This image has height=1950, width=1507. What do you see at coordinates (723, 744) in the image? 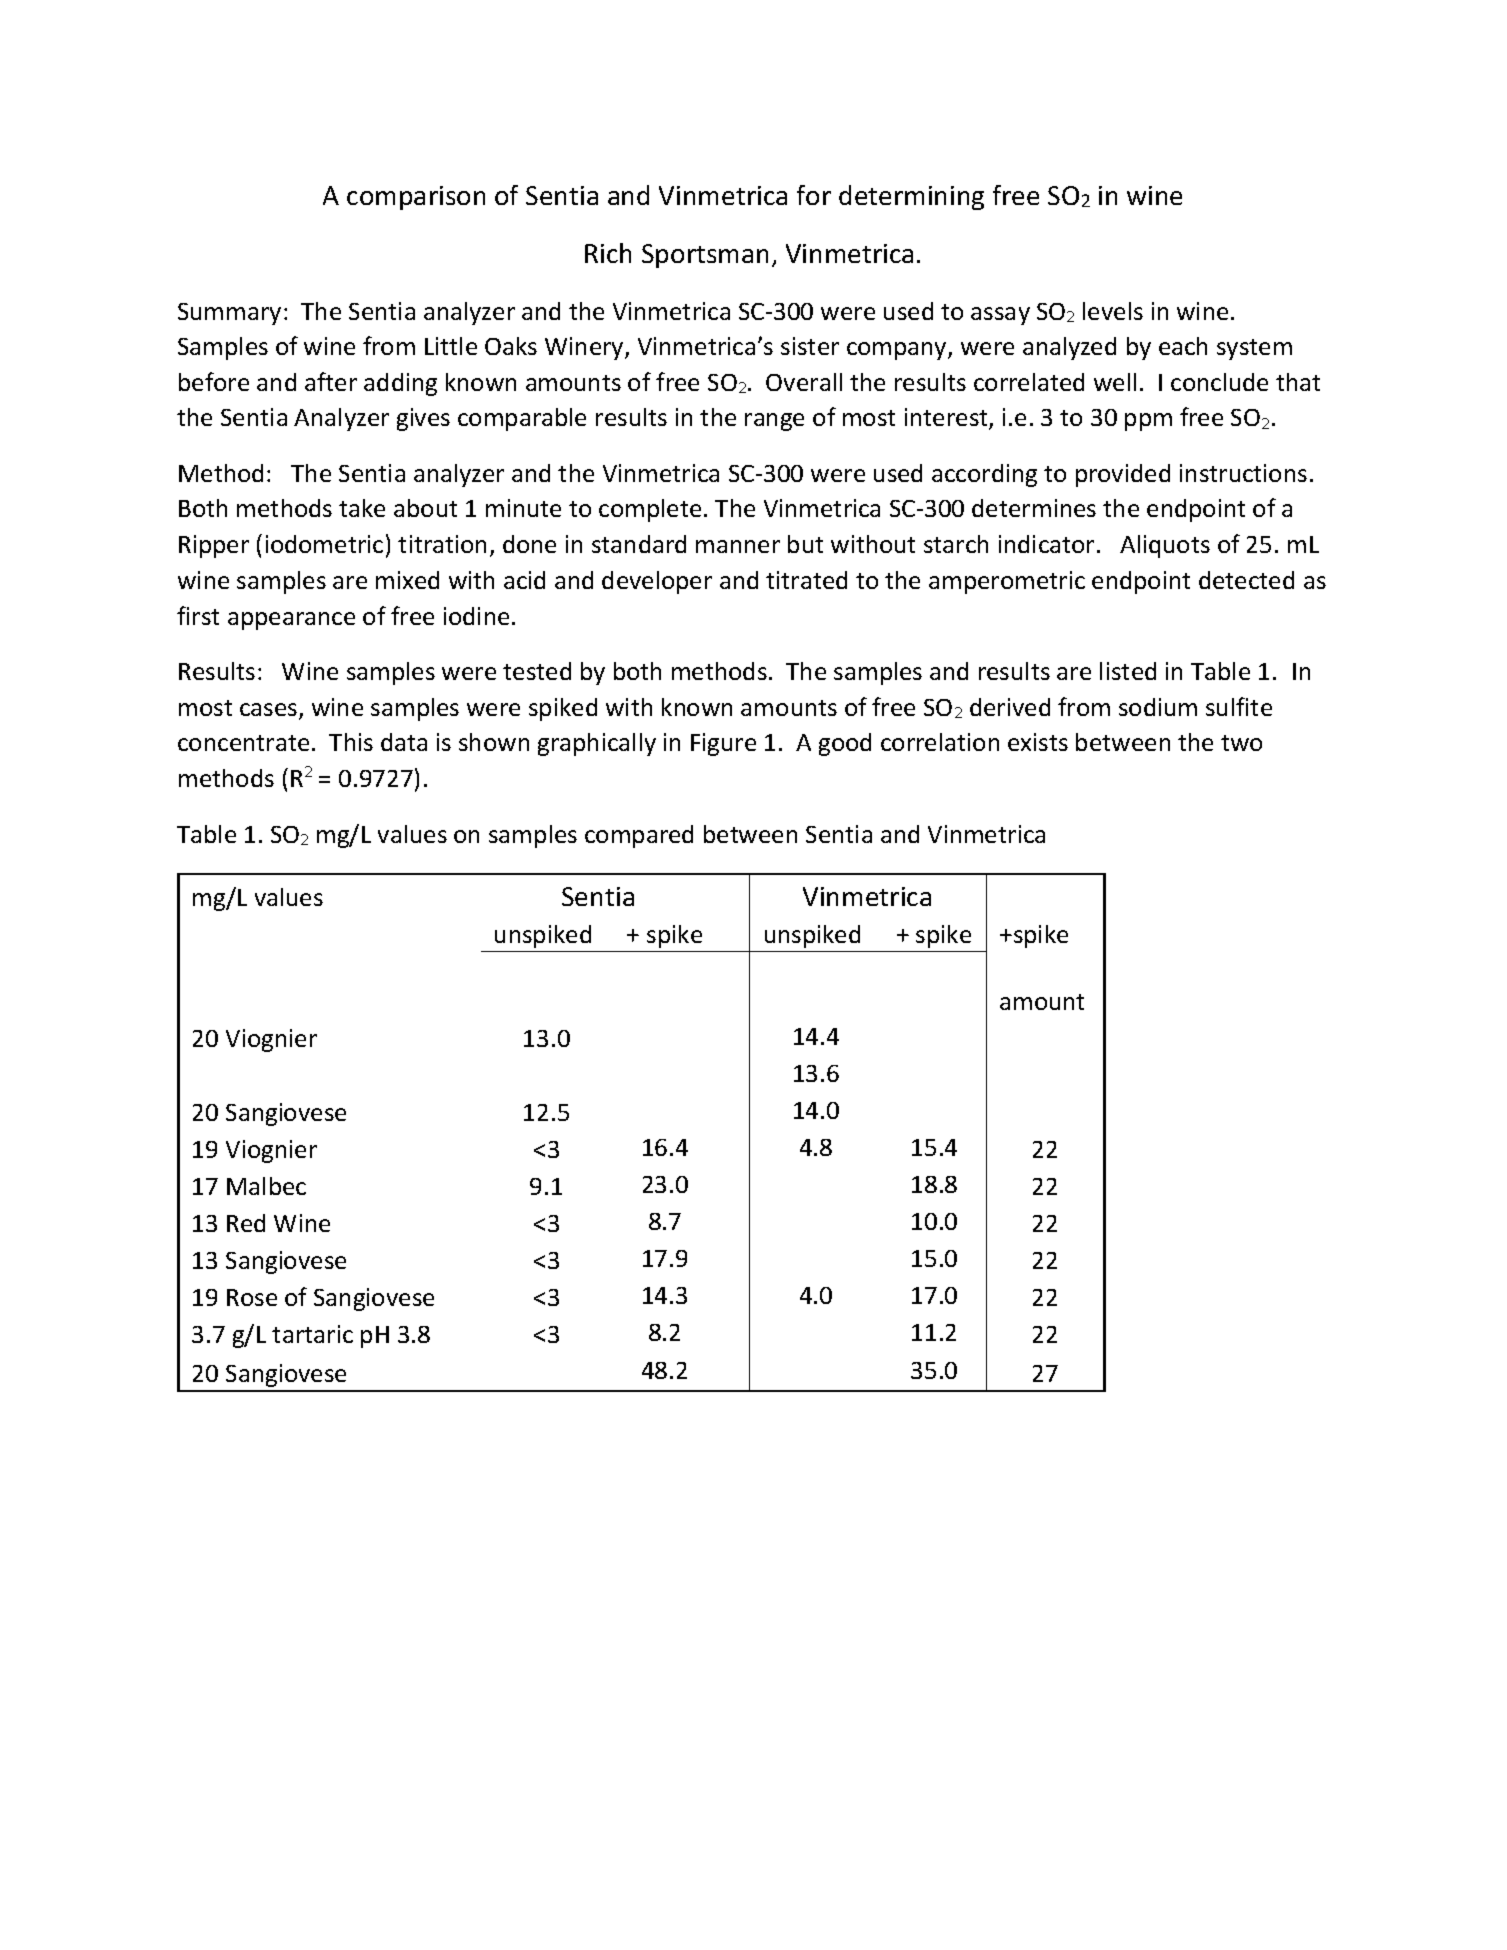
I see `Figure` at bounding box center [723, 744].
